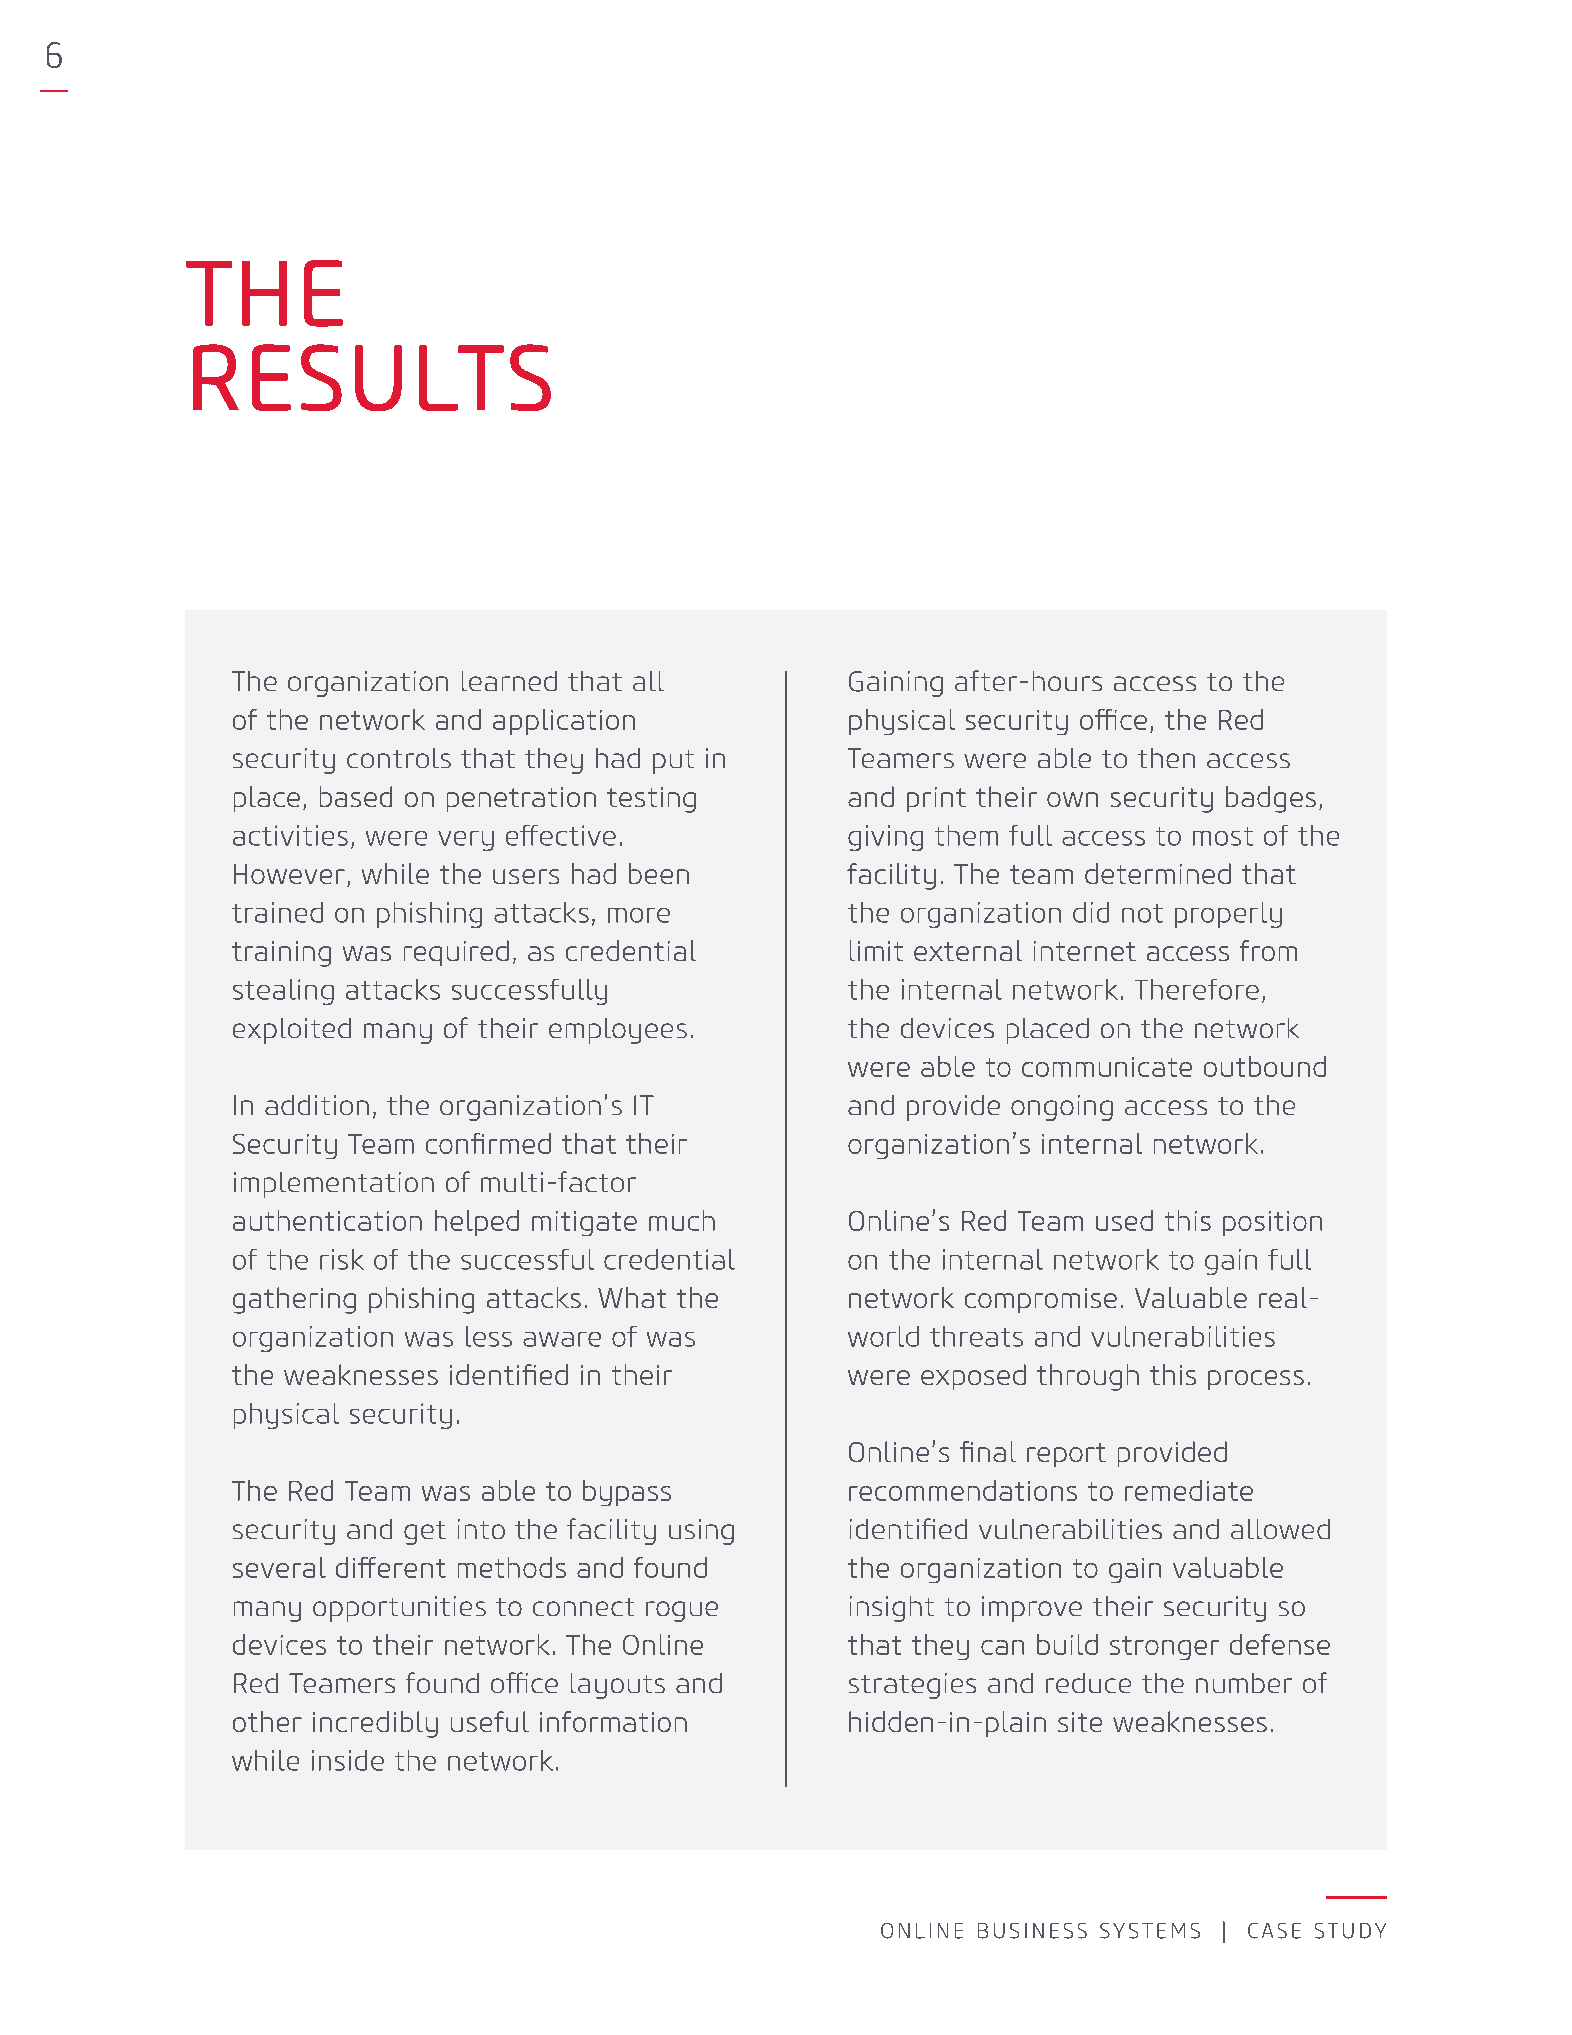  I want to click on learned, so click(509, 681).
